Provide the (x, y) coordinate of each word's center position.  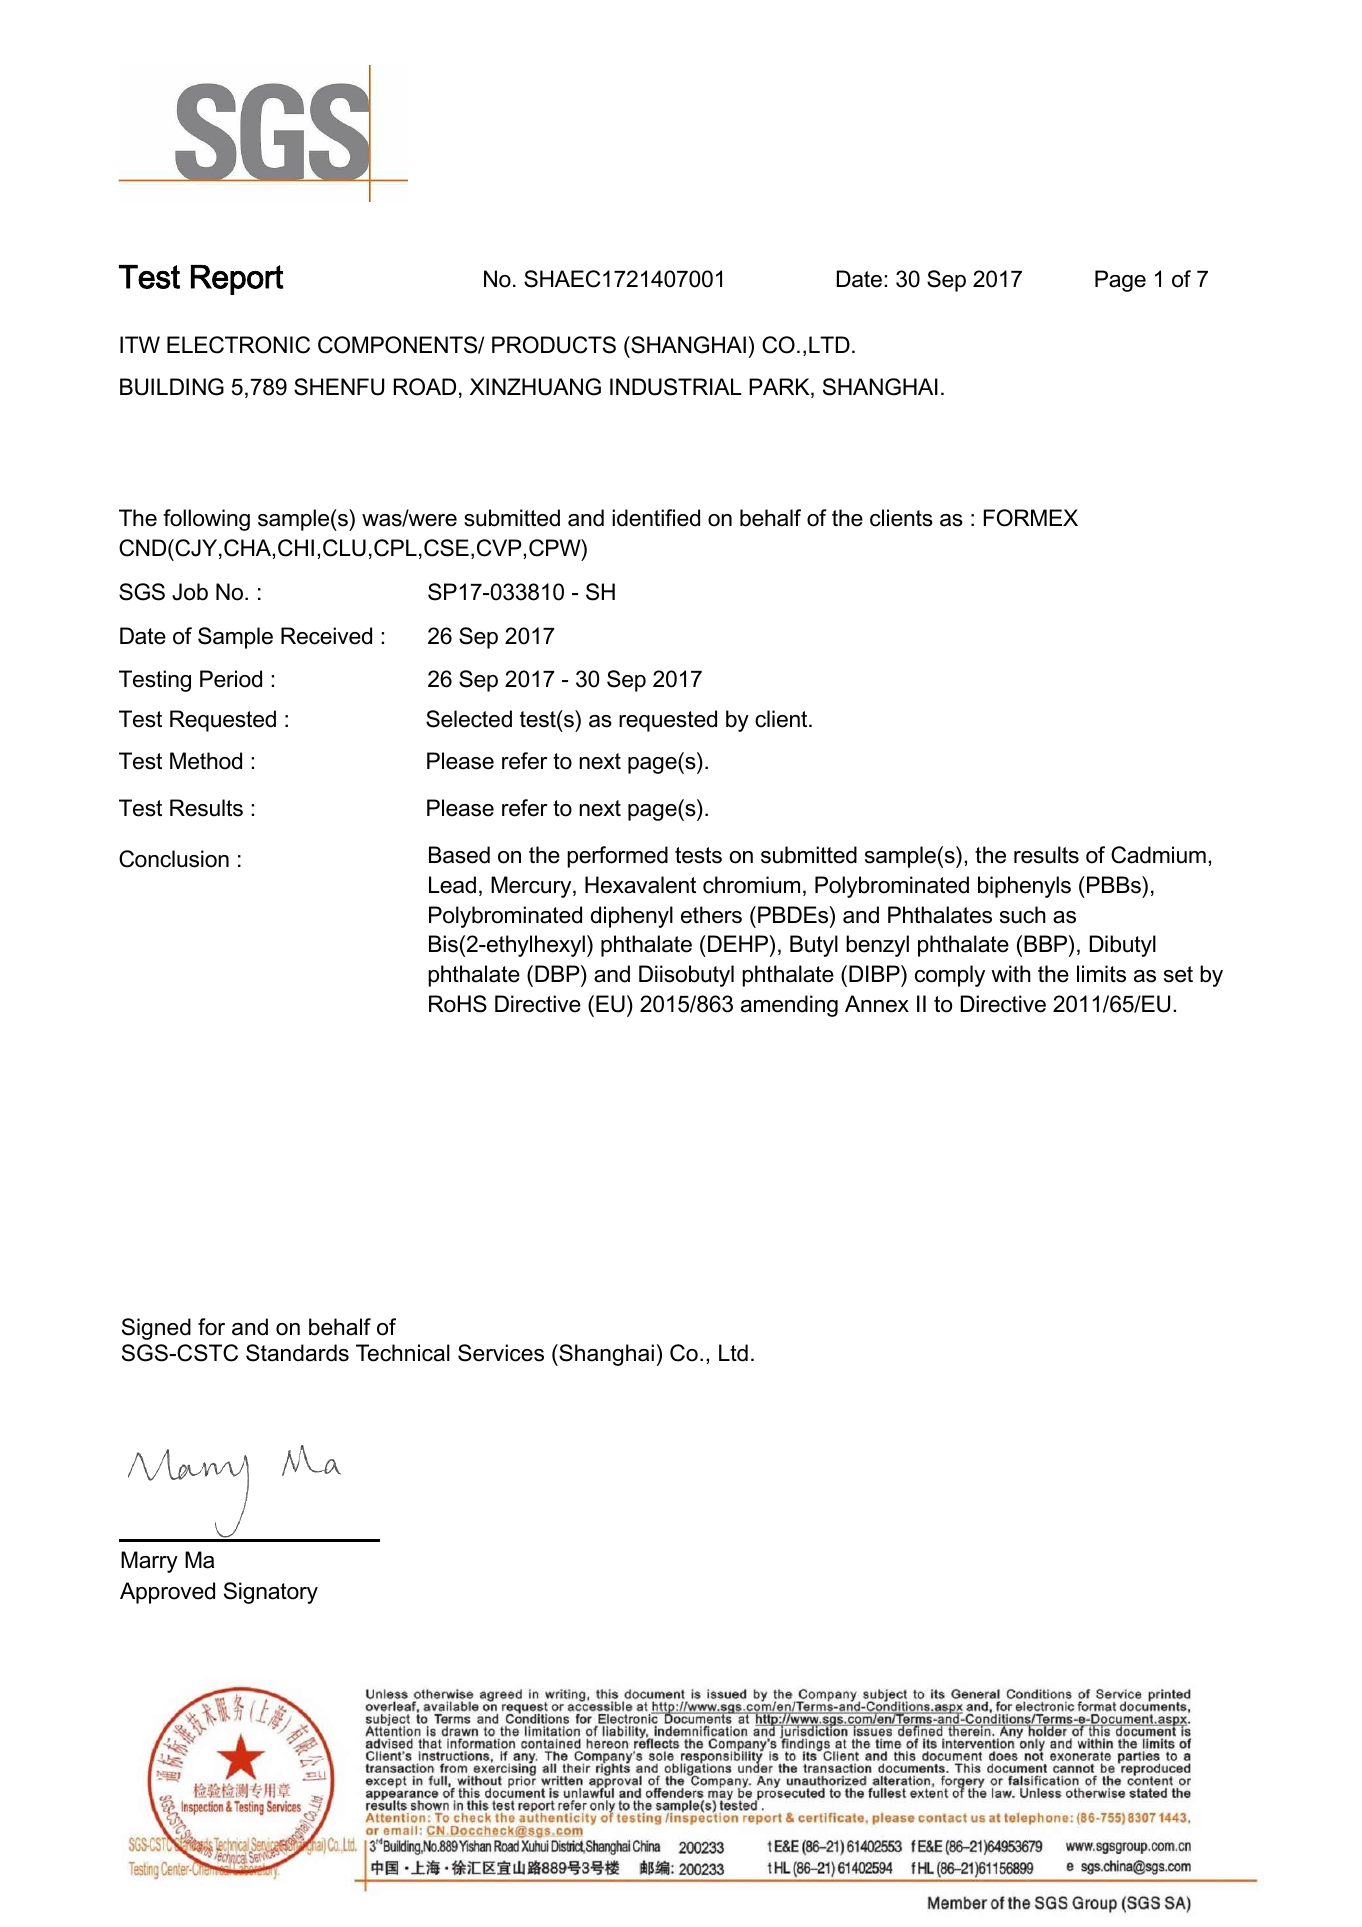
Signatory (271, 1593)
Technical (403, 1353)
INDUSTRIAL (676, 387)
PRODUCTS (554, 345)
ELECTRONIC (238, 345)
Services (501, 1353)
